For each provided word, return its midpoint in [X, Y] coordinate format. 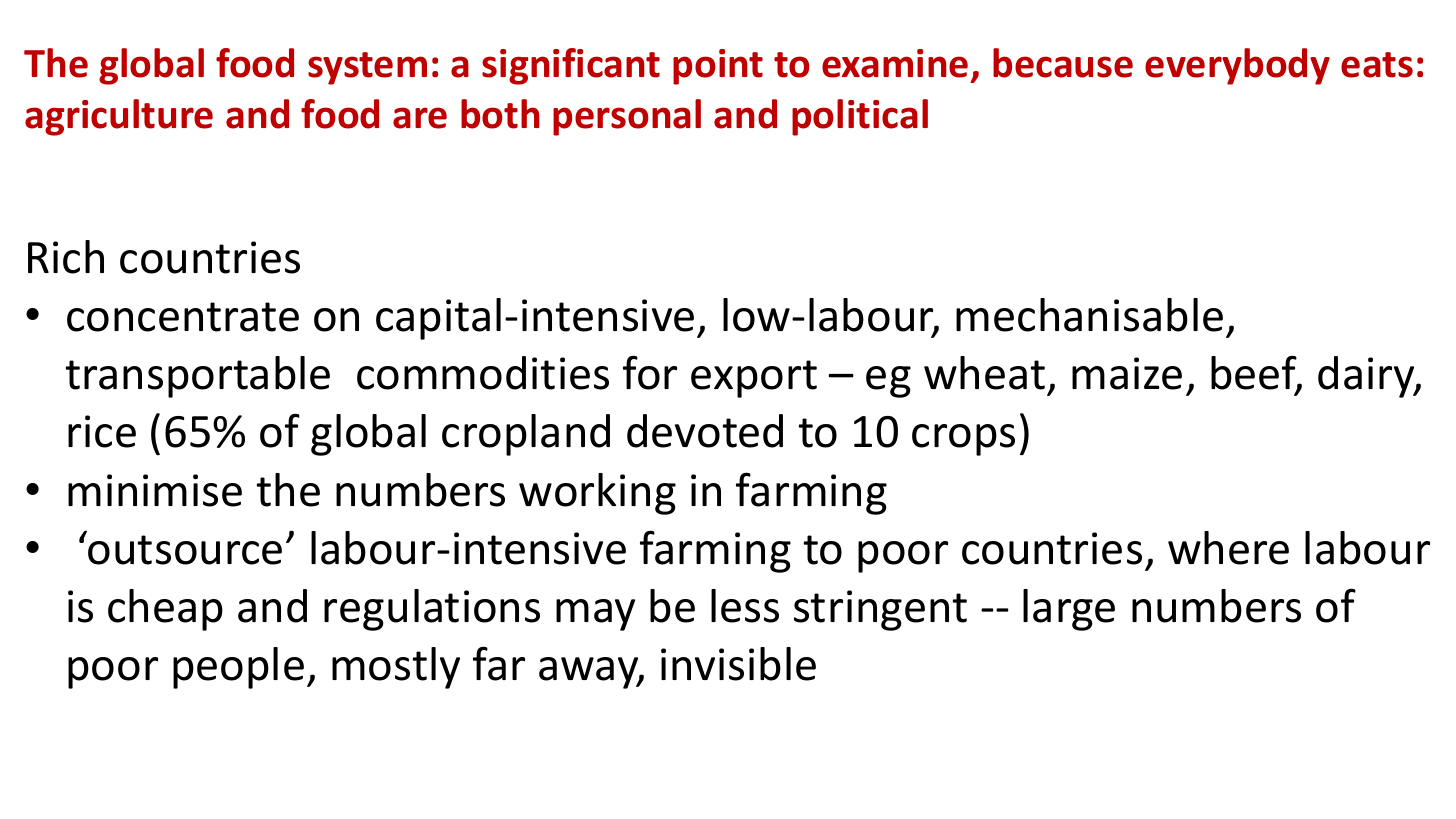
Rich [66, 257]
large [1069, 610]
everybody [1237, 66]
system [367, 68]
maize [1127, 373]
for [650, 372]
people [238, 668]
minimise [155, 490]
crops [963, 440]
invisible [738, 664]
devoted [705, 431]
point [718, 67]
